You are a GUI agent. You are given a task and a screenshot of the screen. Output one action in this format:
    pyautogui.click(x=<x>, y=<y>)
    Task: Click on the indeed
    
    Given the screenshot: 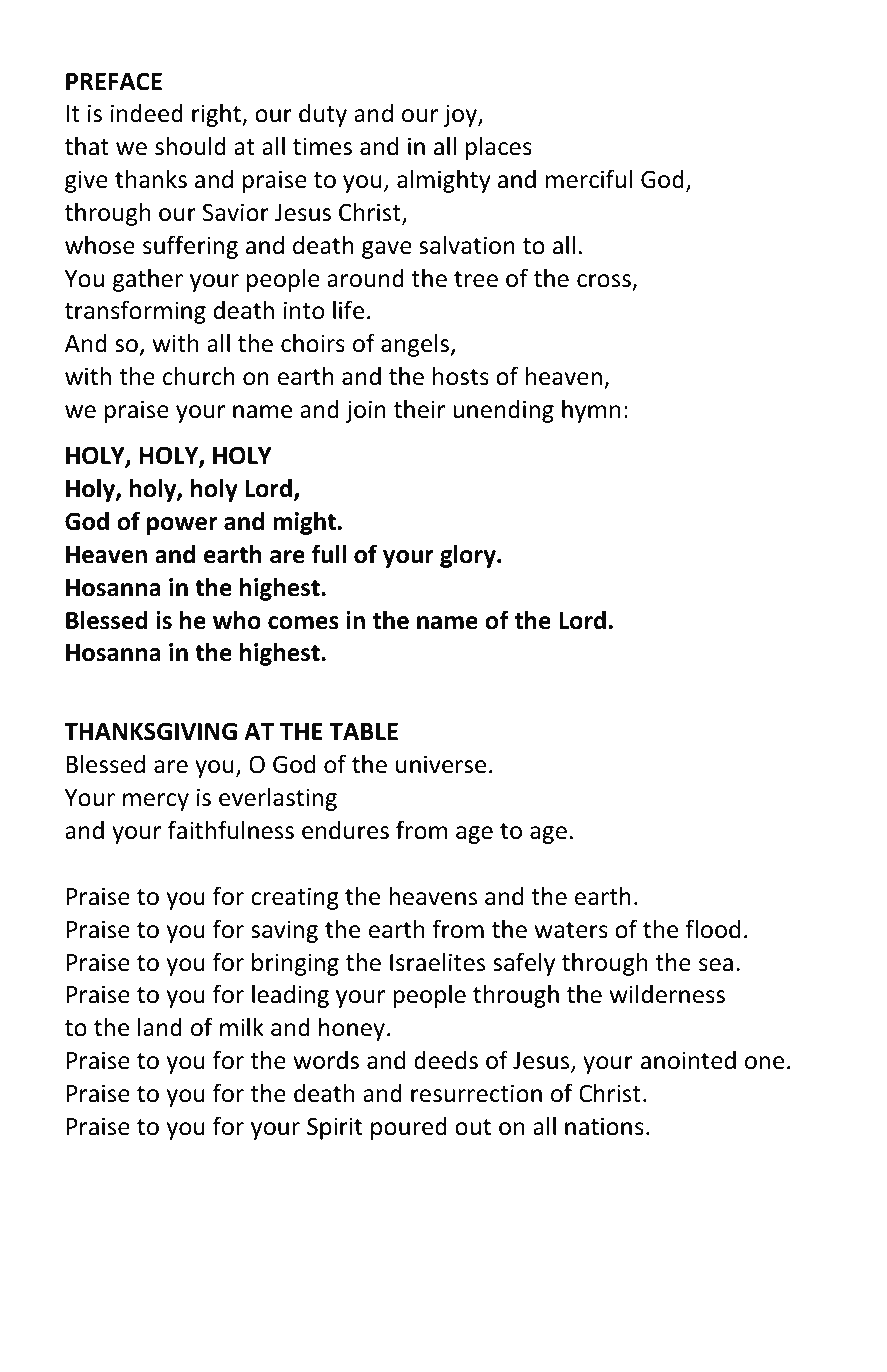 What is the action you would take?
    pyautogui.click(x=147, y=113)
